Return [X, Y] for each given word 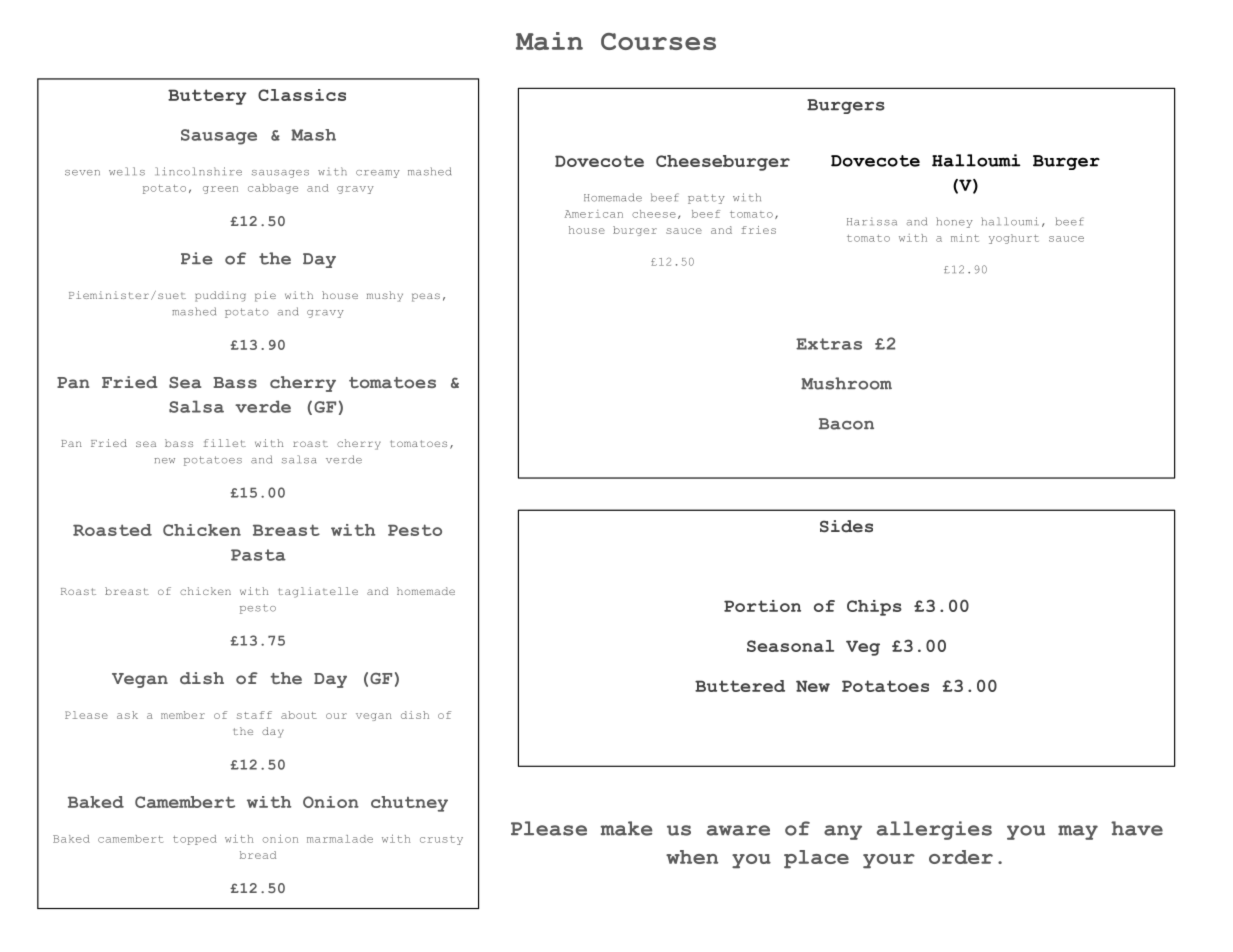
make [626, 828]
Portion [762, 606]
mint [965, 238]
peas [426, 297]
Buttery [207, 97]
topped [195, 840]
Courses [658, 41]
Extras [829, 344]
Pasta [258, 555]
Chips [874, 608]
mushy [385, 296]
